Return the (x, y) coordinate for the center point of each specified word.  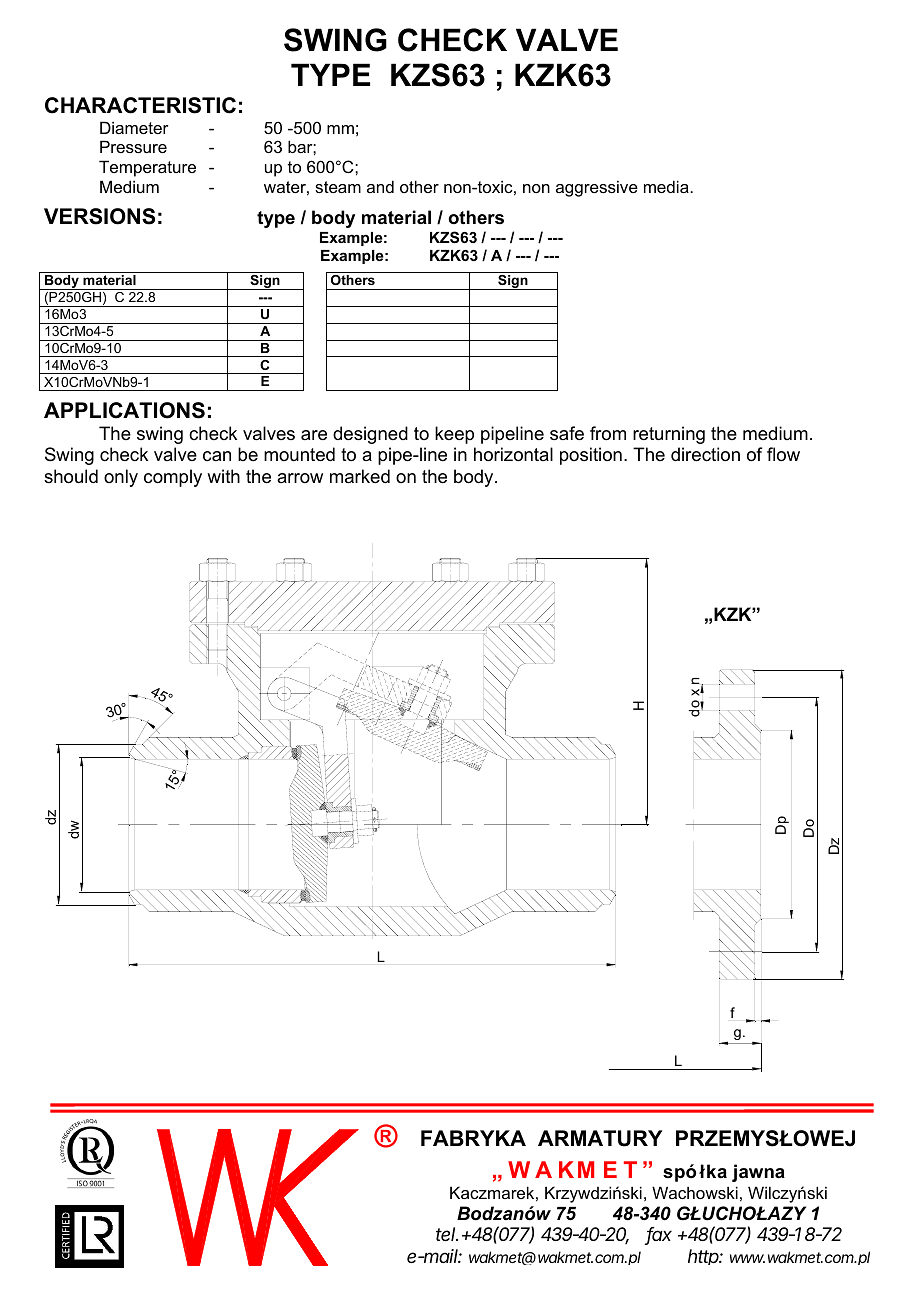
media (667, 186)
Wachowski (695, 1192)
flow (783, 454)
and (380, 186)
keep (454, 435)
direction (705, 454)
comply (173, 478)
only (121, 478)
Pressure (133, 146)
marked (360, 476)
